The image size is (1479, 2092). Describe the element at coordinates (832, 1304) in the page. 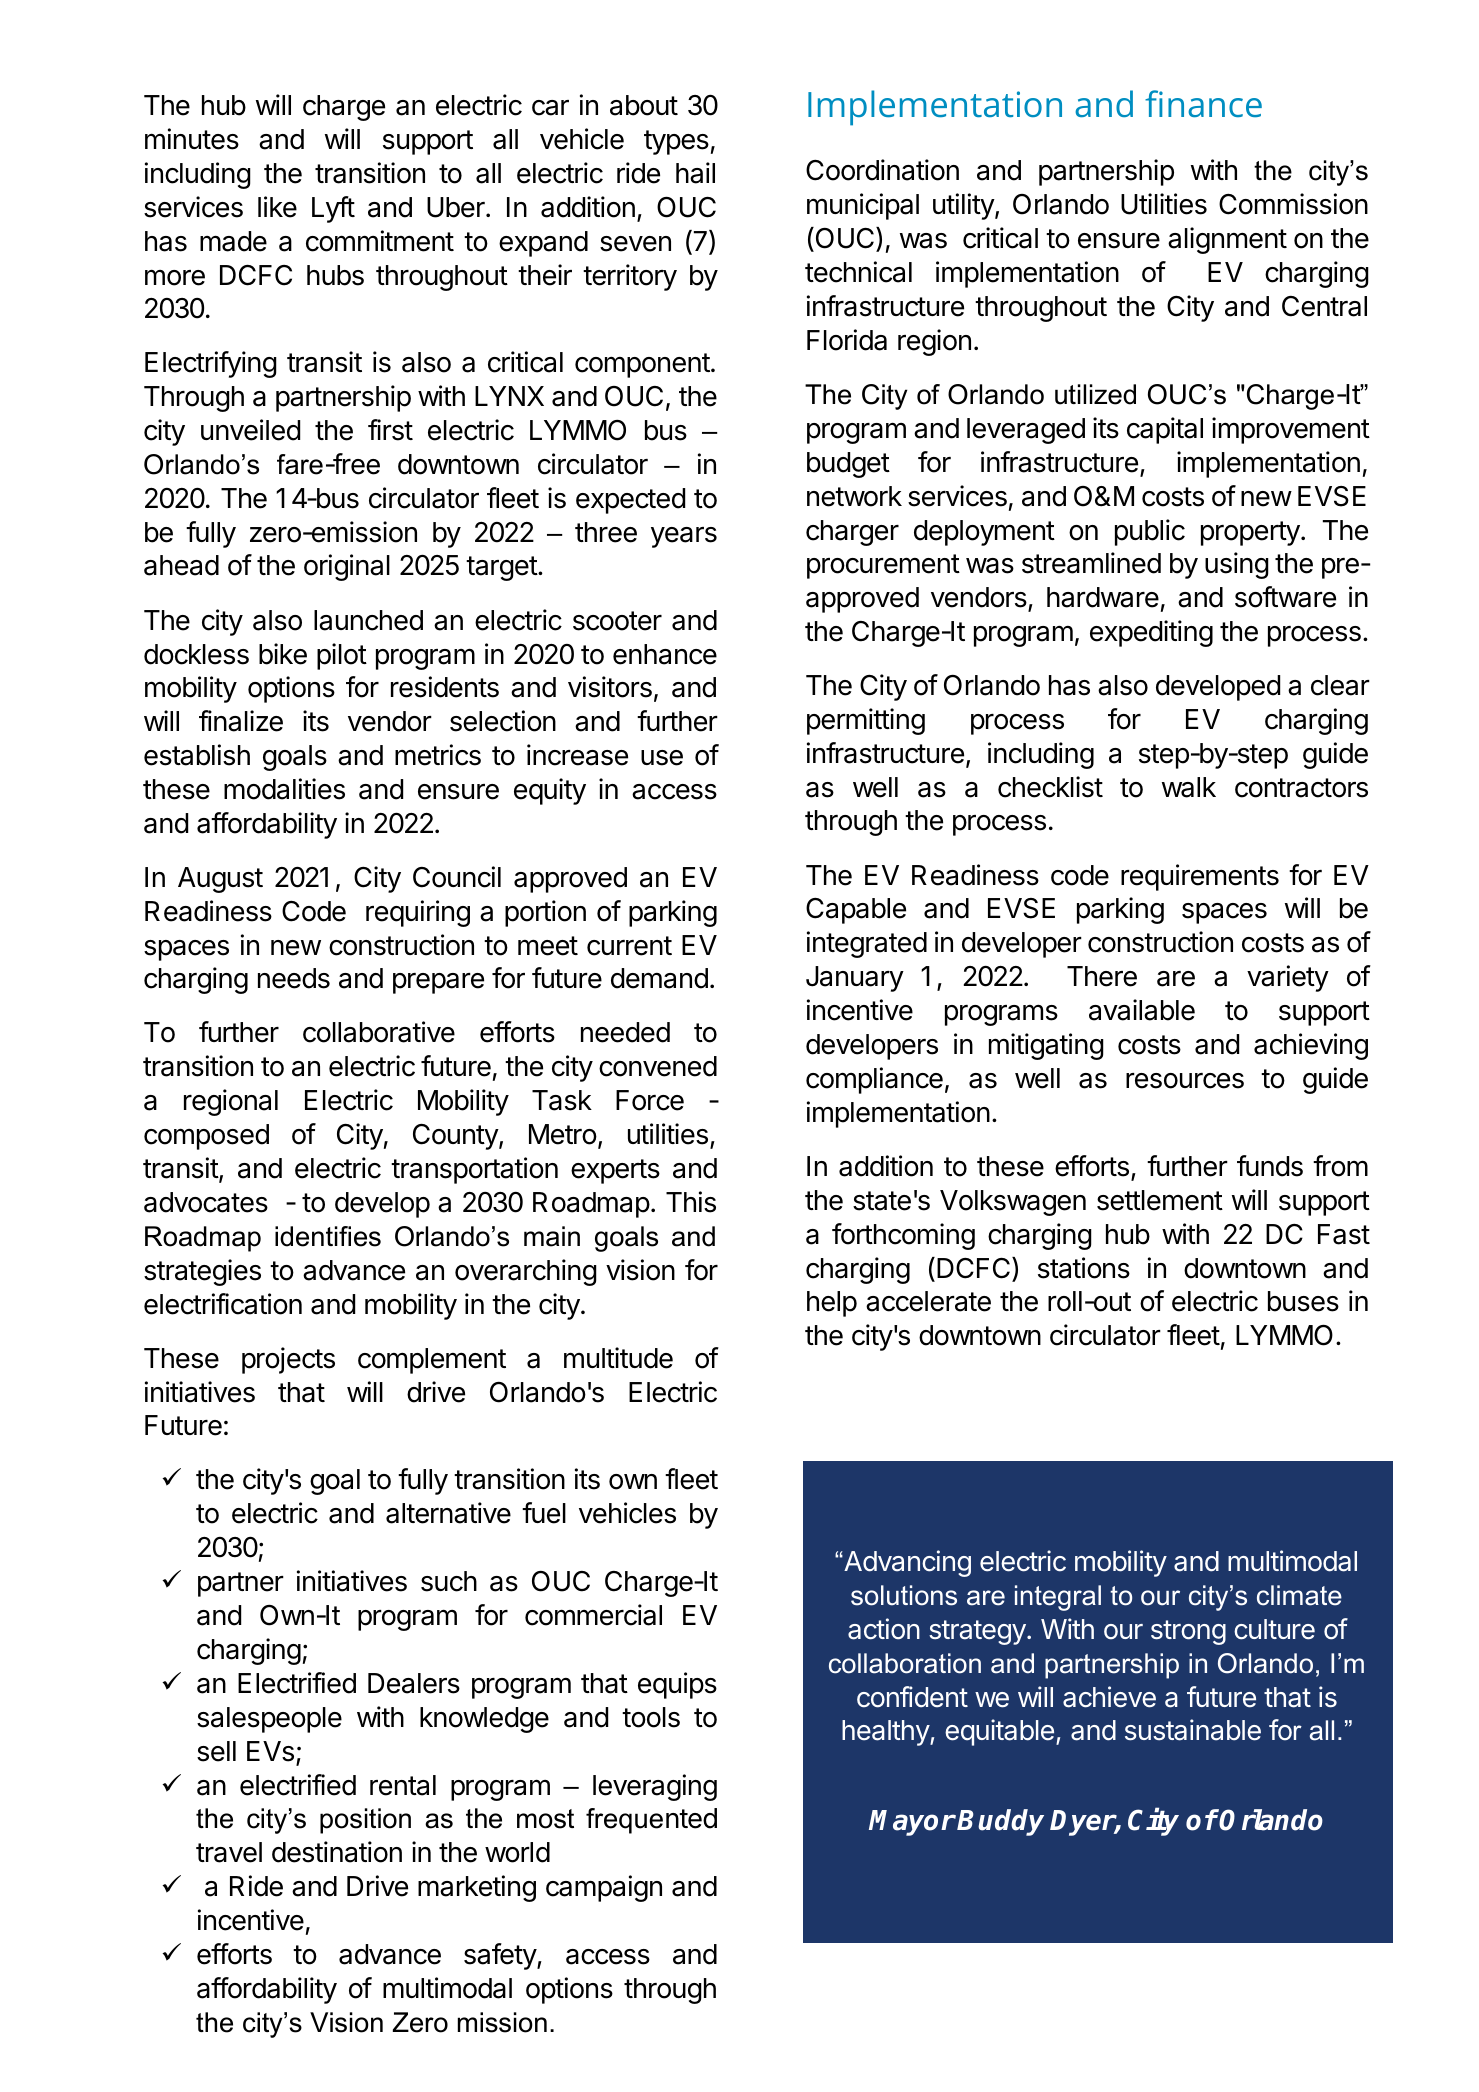

I see `help` at that location.
